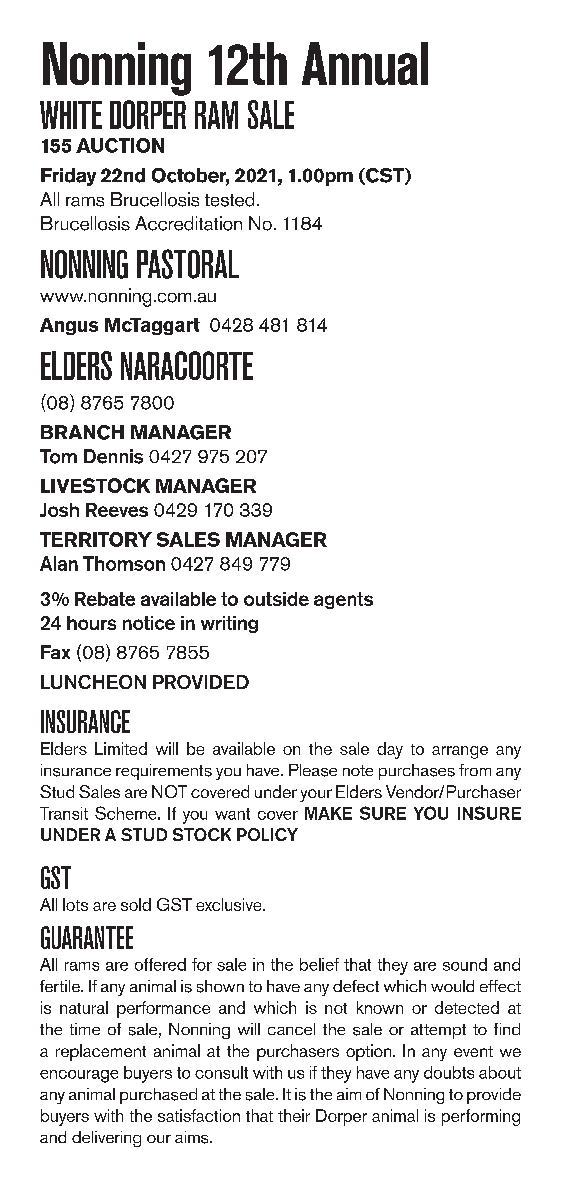 This page has width=561, height=1190. Describe the element at coordinates (106, 1139) in the page. I see `delivering` at that location.
